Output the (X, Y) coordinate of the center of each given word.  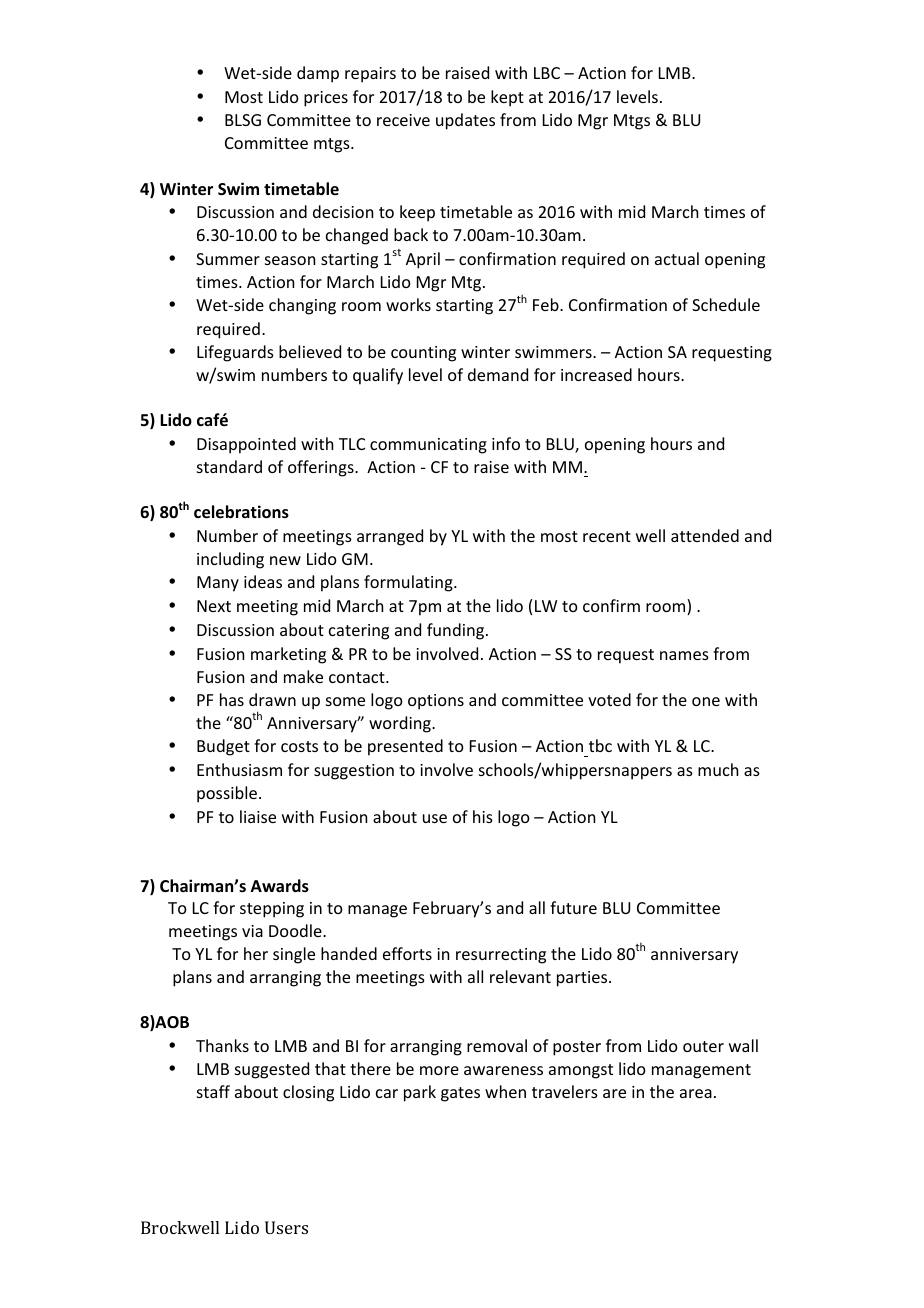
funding (457, 631)
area (696, 1093)
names (684, 655)
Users (286, 1227)
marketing (288, 655)
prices (326, 99)
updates (465, 121)
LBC (547, 73)
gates (460, 1094)
